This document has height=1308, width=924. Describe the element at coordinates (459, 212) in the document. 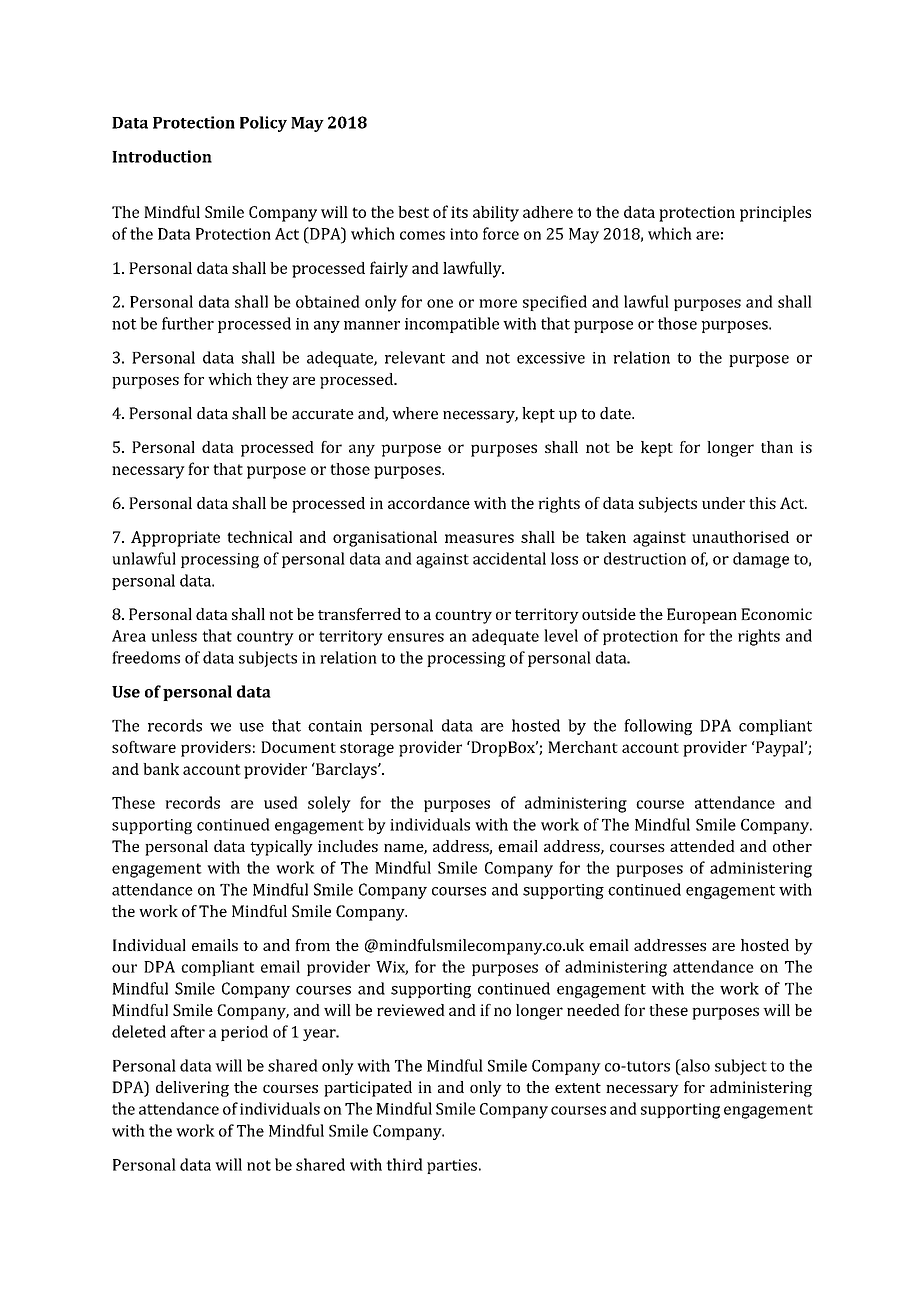

I see `its` at that location.
